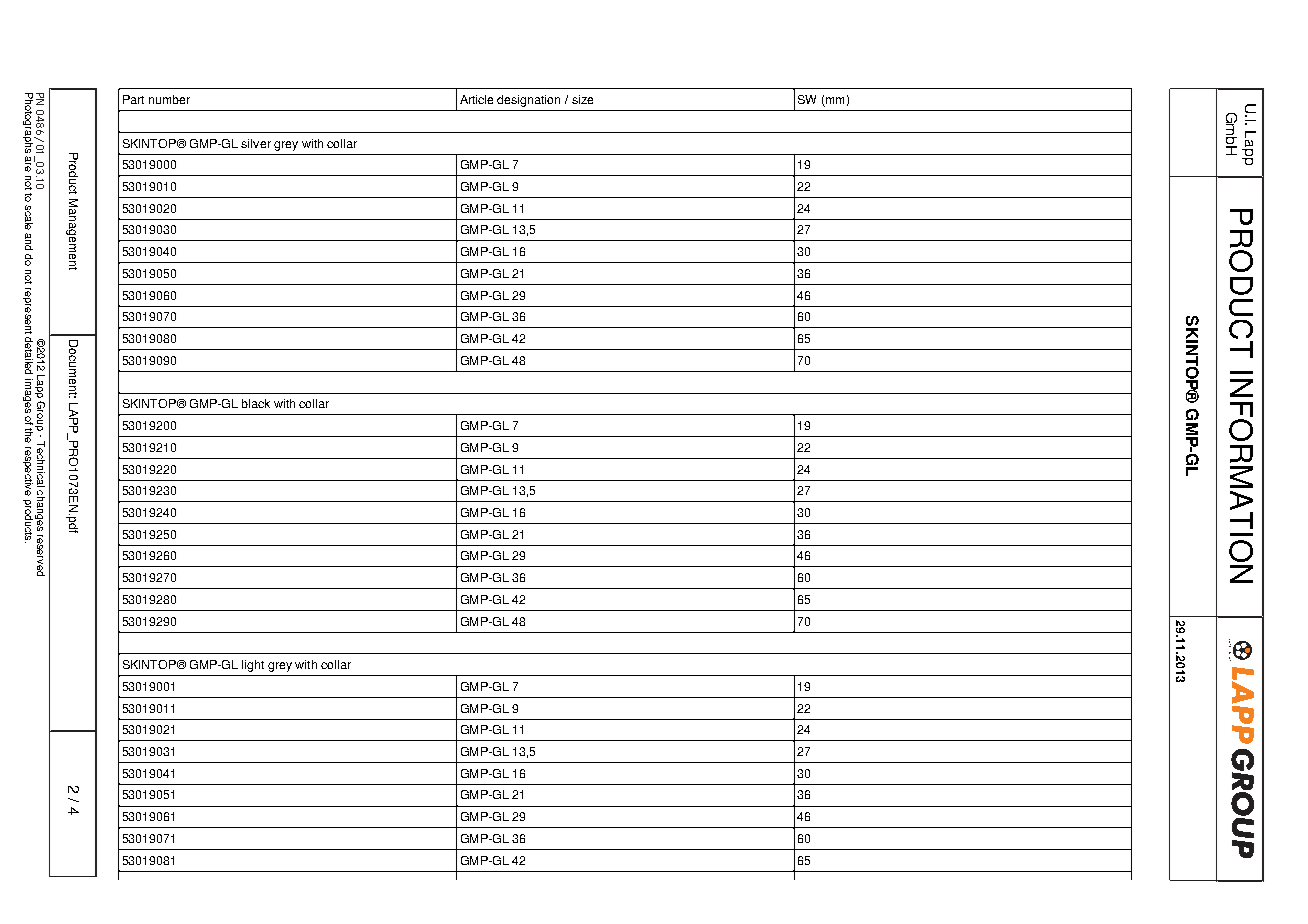 The height and width of the document is (924, 1308). Describe the element at coordinates (253, 666) in the document. I see `light` at that location.
